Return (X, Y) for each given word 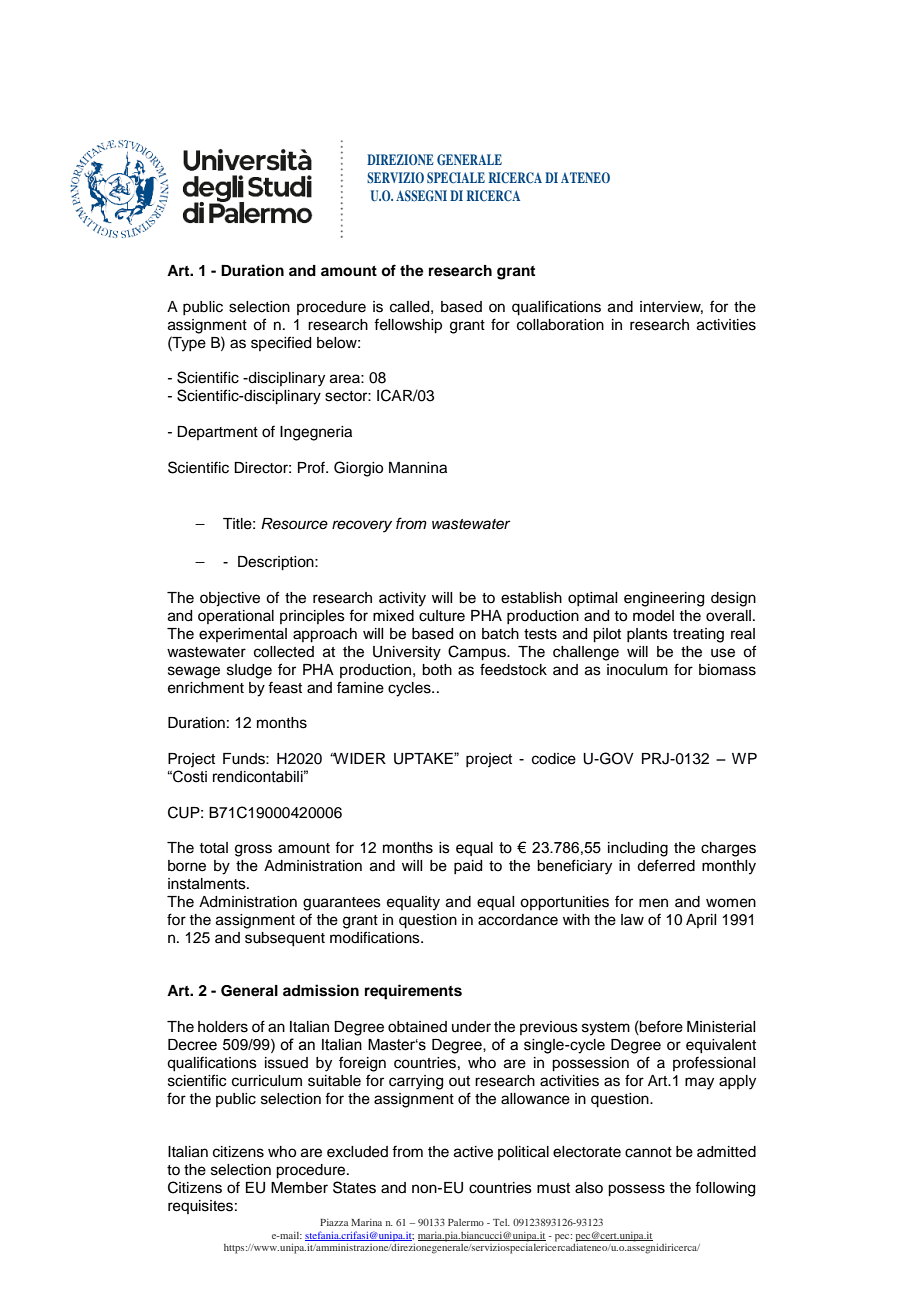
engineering (664, 599)
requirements (413, 992)
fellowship (408, 326)
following (725, 1189)
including (638, 849)
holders (223, 1027)
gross (253, 850)
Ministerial (721, 1027)
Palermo (466, 1222)
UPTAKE (424, 759)
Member (299, 1188)
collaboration (560, 325)
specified (281, 343)
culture (442, 616)
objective (230, 599)
